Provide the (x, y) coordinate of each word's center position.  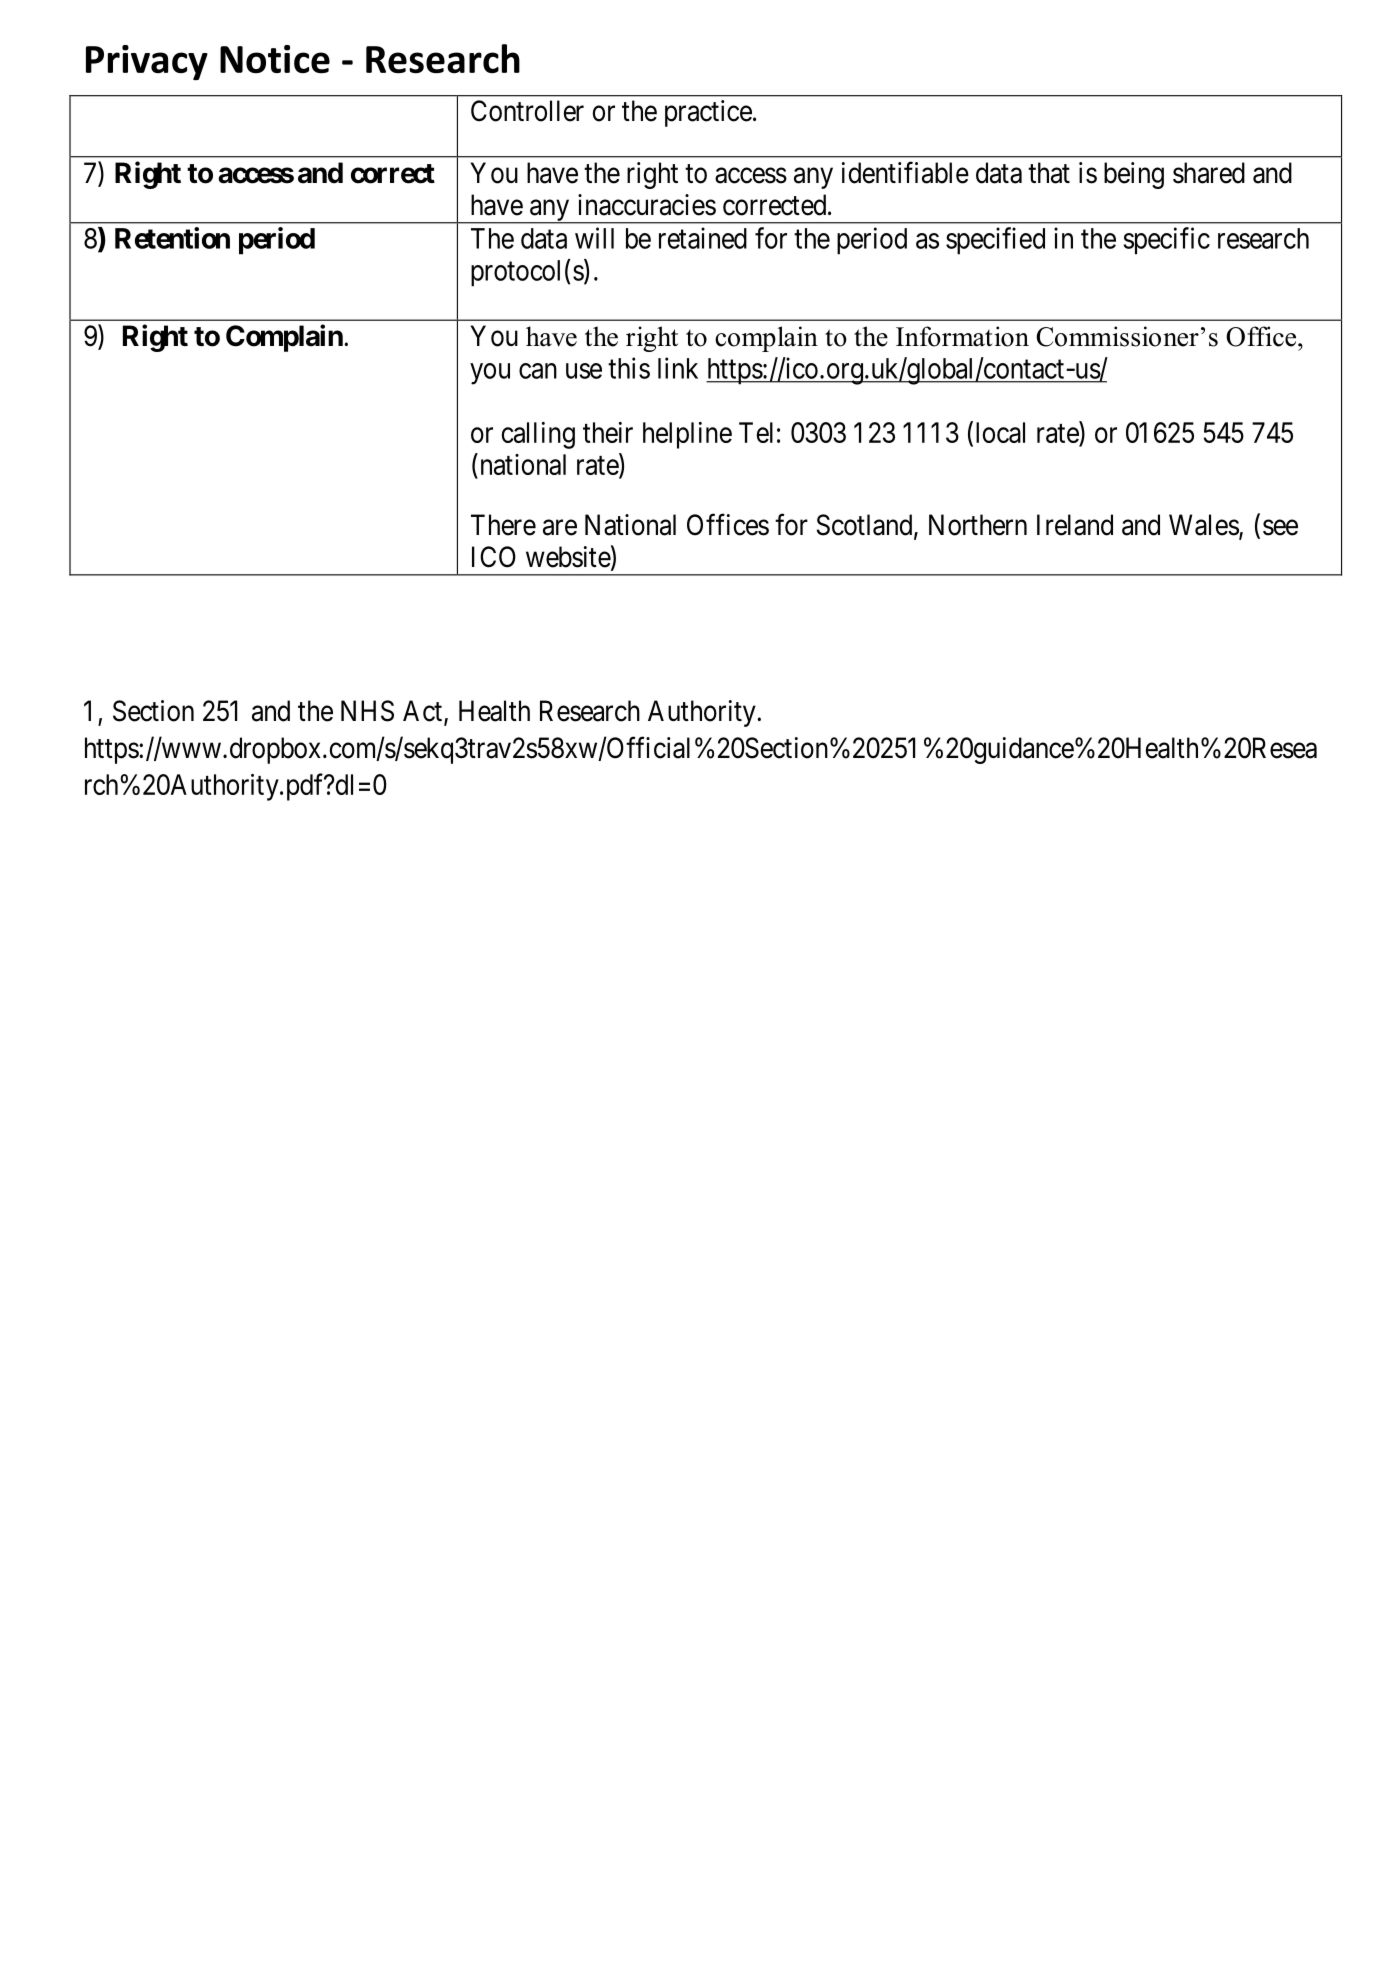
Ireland (1075, 525)
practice (708, 113)
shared (1209, 173)
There (503, 525)
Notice (275, 59)
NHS (367, 711)
